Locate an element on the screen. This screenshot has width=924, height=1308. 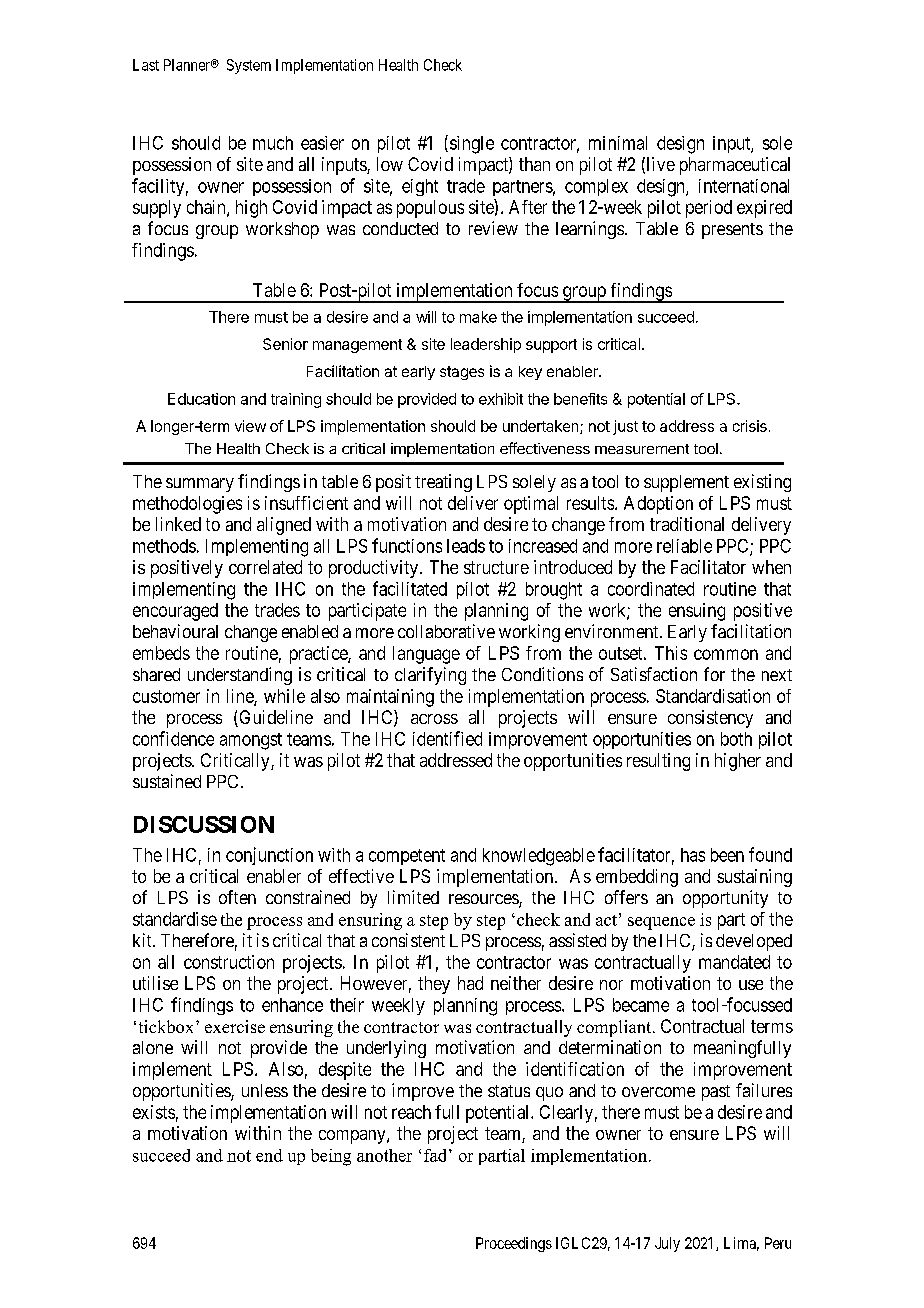
fad is located at coordinates (437, 1155).
